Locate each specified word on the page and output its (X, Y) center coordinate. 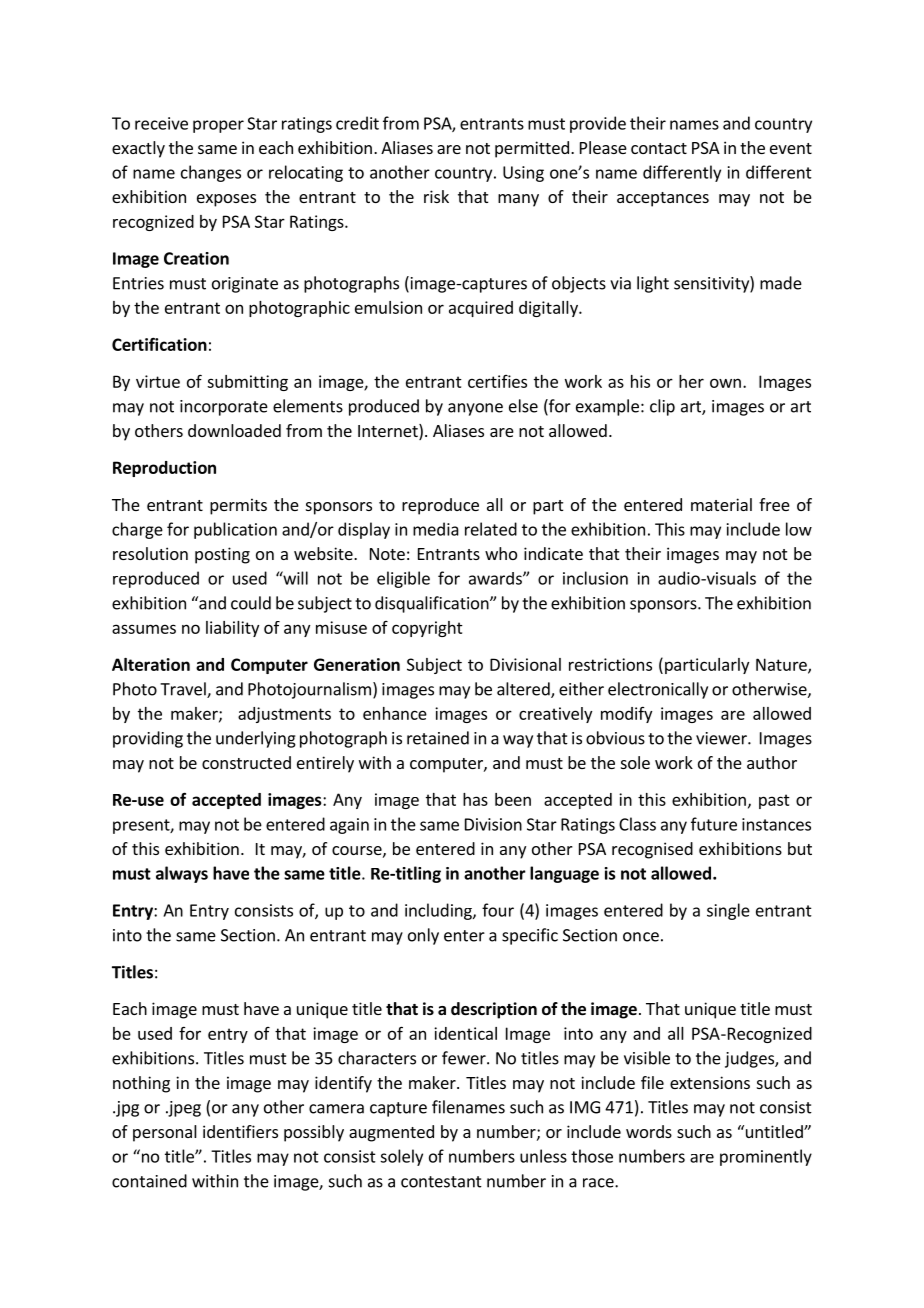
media (436, 529)
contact (659, 148)
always (182, 874)
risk (436, 196)
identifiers (240, 1131)
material (721, 504)
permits (238, 506)
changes (211, 173)
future (714, 824)
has (475, 799)
